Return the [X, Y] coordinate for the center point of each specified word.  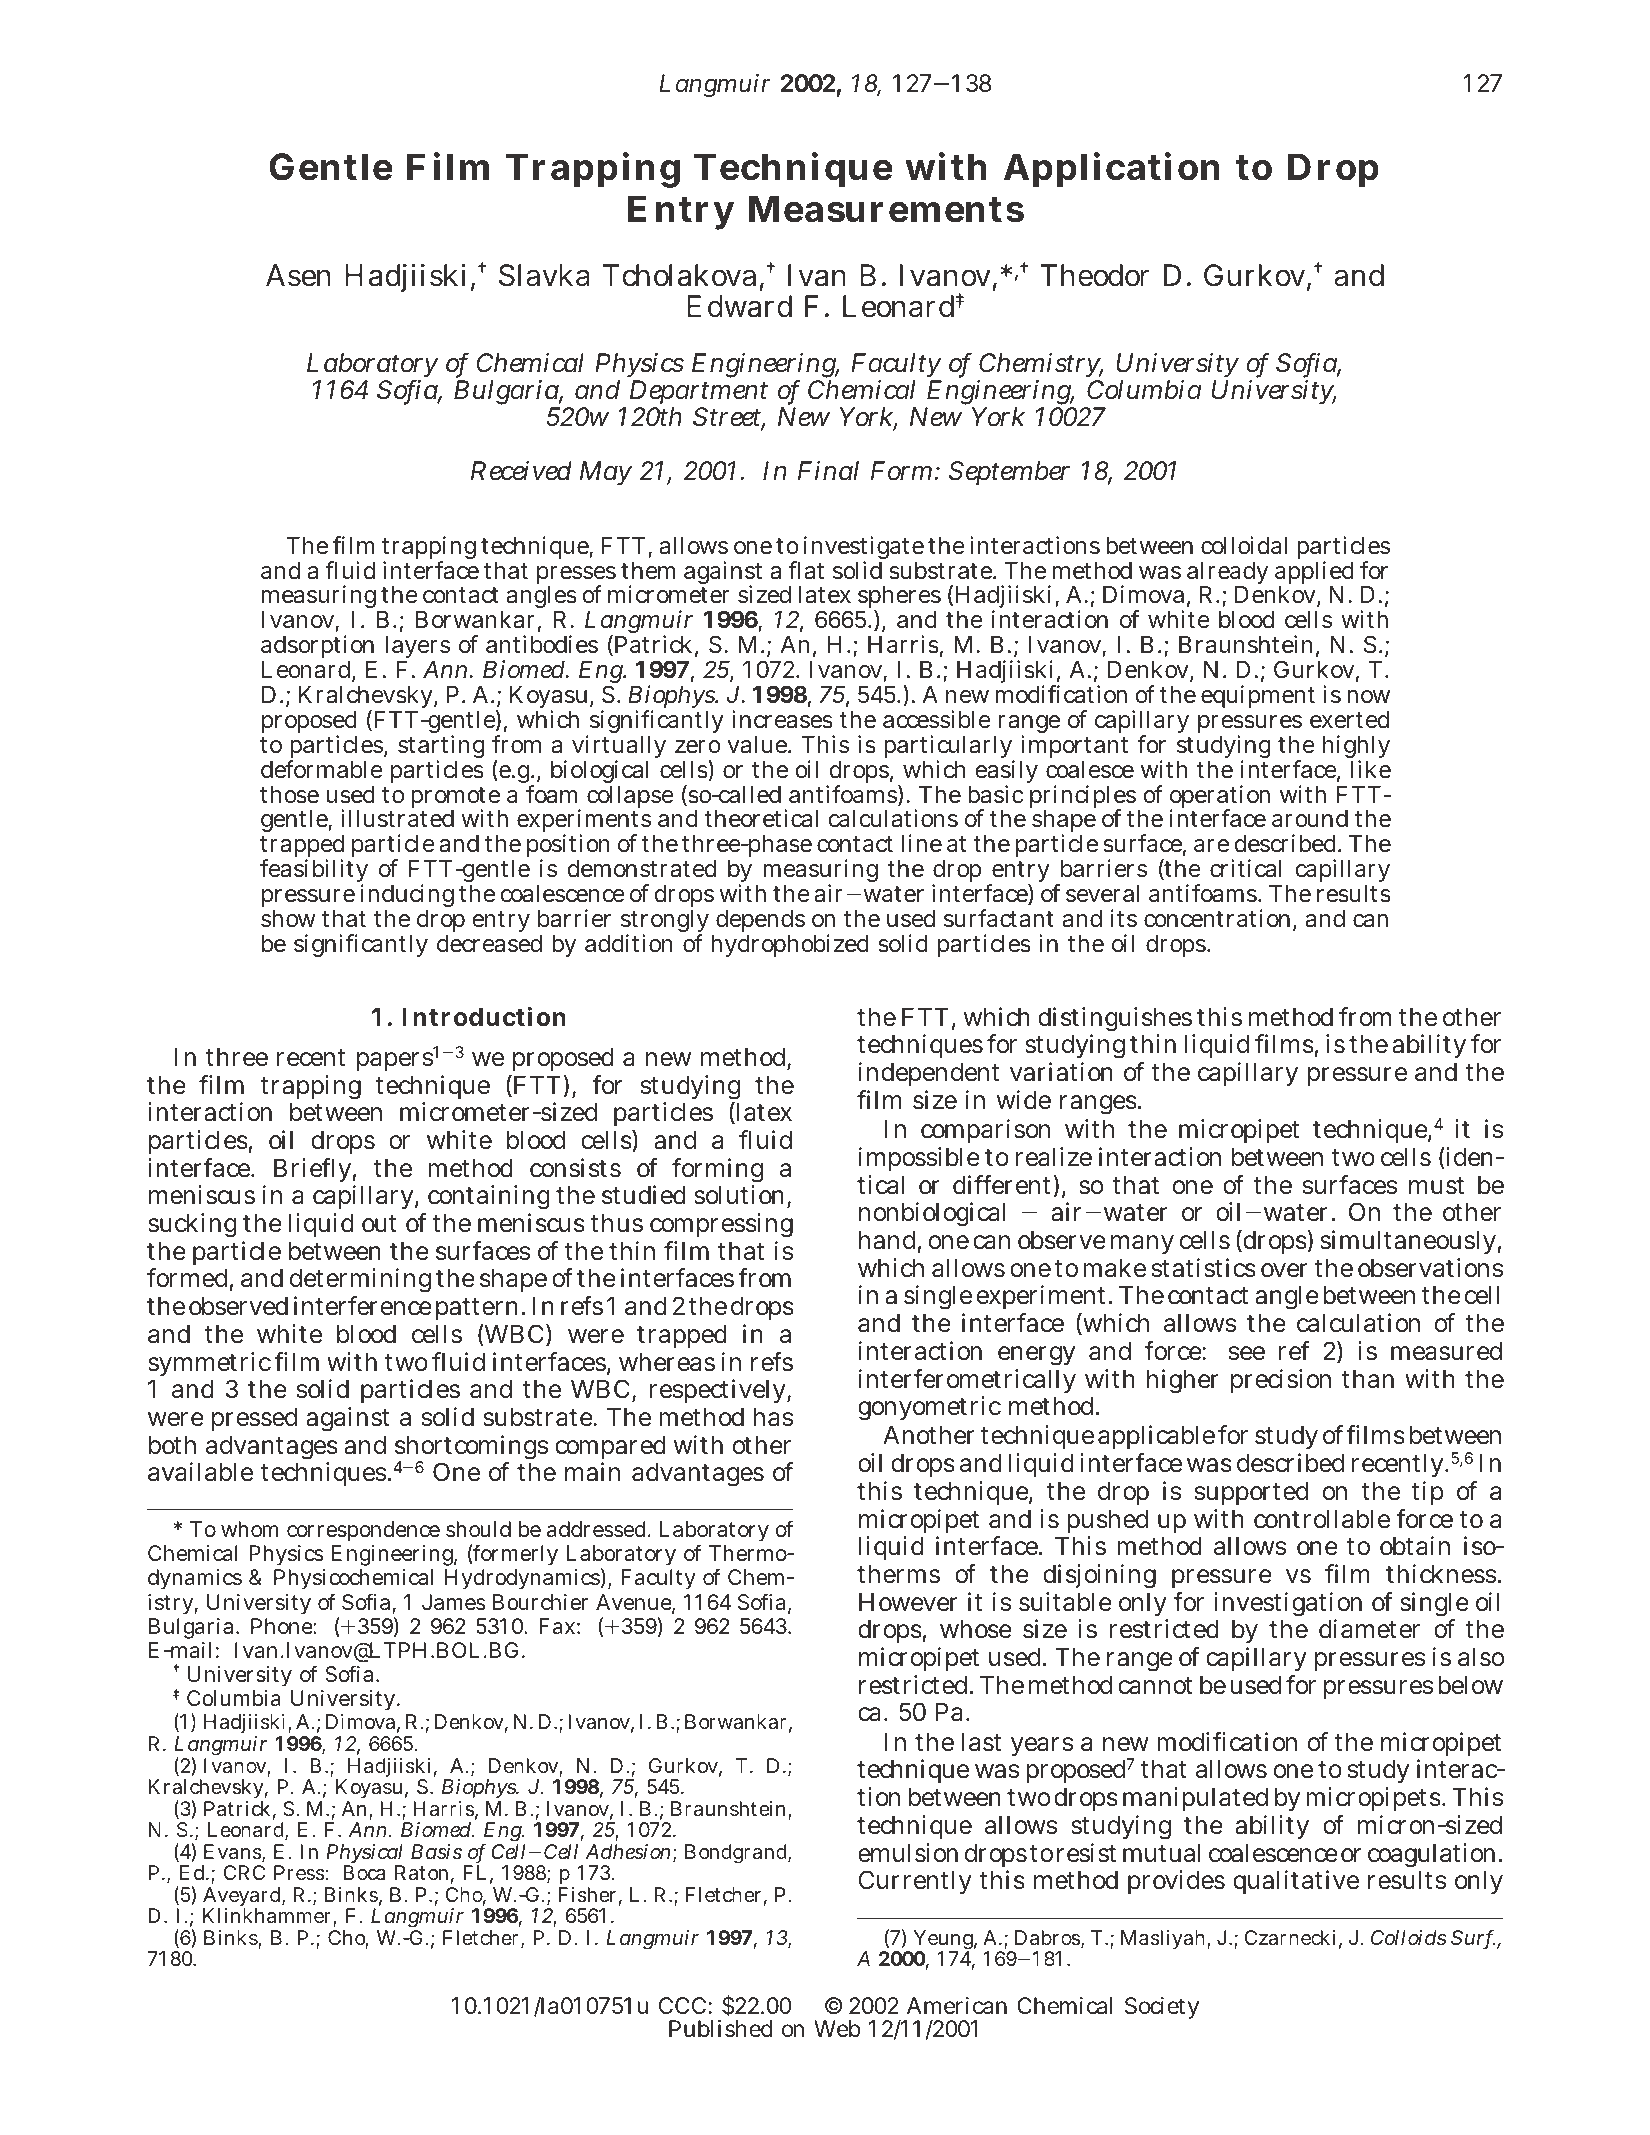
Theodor [1094, 275]
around [1310, 819]
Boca [365, 1872]
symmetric [209, 1366]
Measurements [886, 209]
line [921, 843]
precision [1281, 1381]
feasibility [314, 872]
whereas [667, 1362]
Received [521, 471]
